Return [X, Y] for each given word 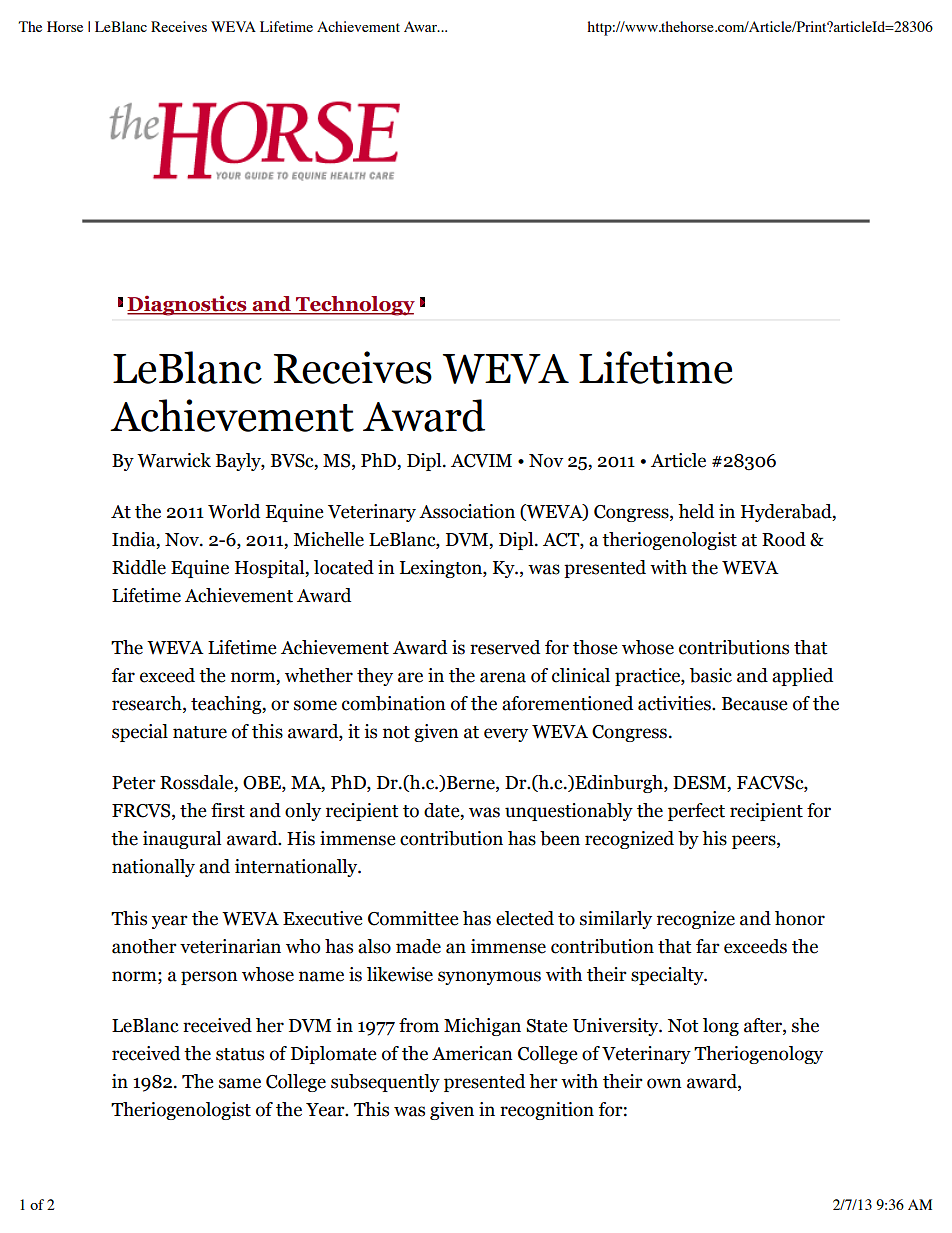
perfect [696, 812]
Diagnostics [188, 306]
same [240, 1083]
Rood [784, 539]
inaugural [182, 840]
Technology [354, 306]
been [560, 838]
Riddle [139, 567]
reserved [505, 647]
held [696, 511]
